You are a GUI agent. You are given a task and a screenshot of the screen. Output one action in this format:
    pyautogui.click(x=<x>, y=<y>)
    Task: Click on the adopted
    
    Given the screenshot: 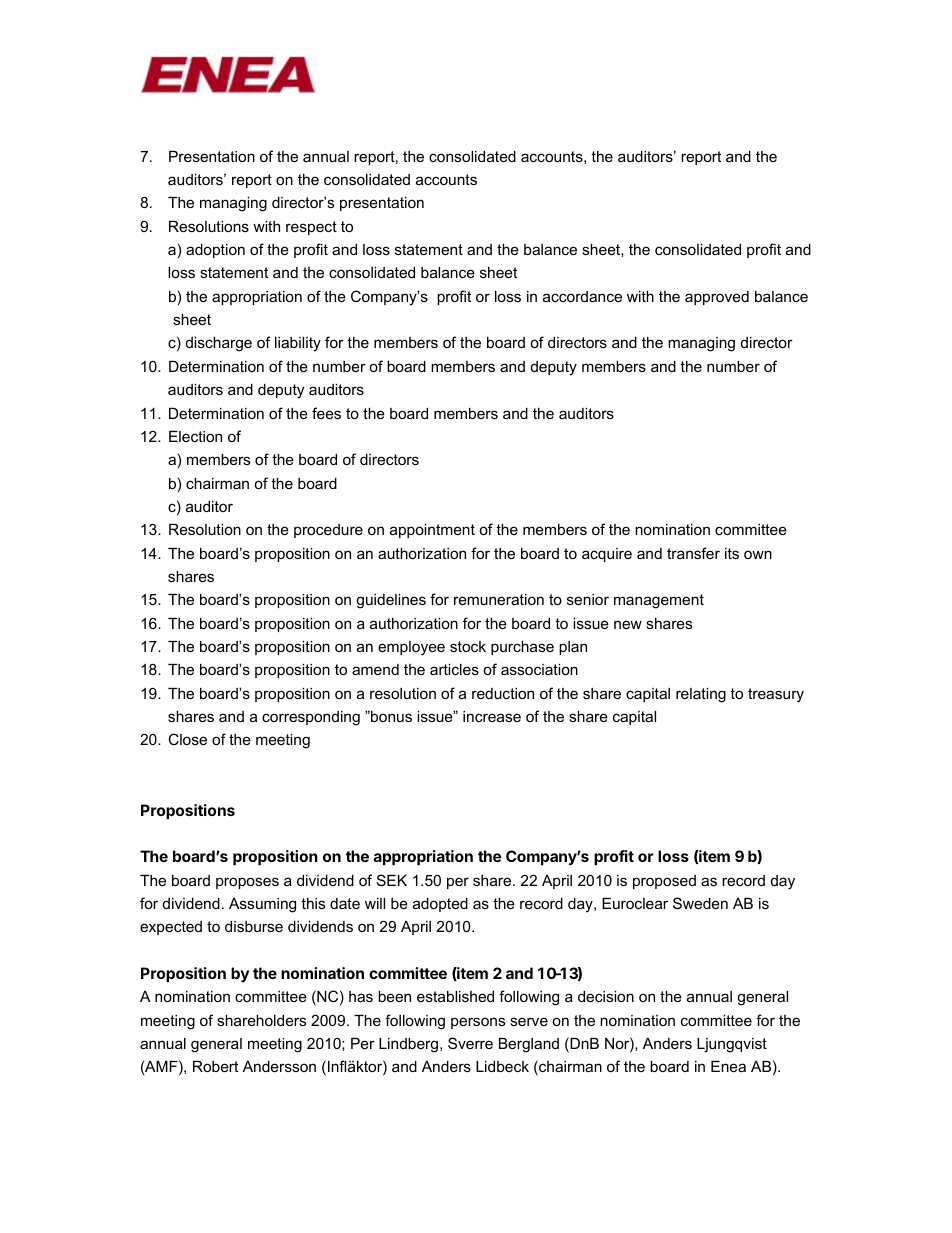 What is the action you would take?
    pyautogui.click(x=440, y=905)
